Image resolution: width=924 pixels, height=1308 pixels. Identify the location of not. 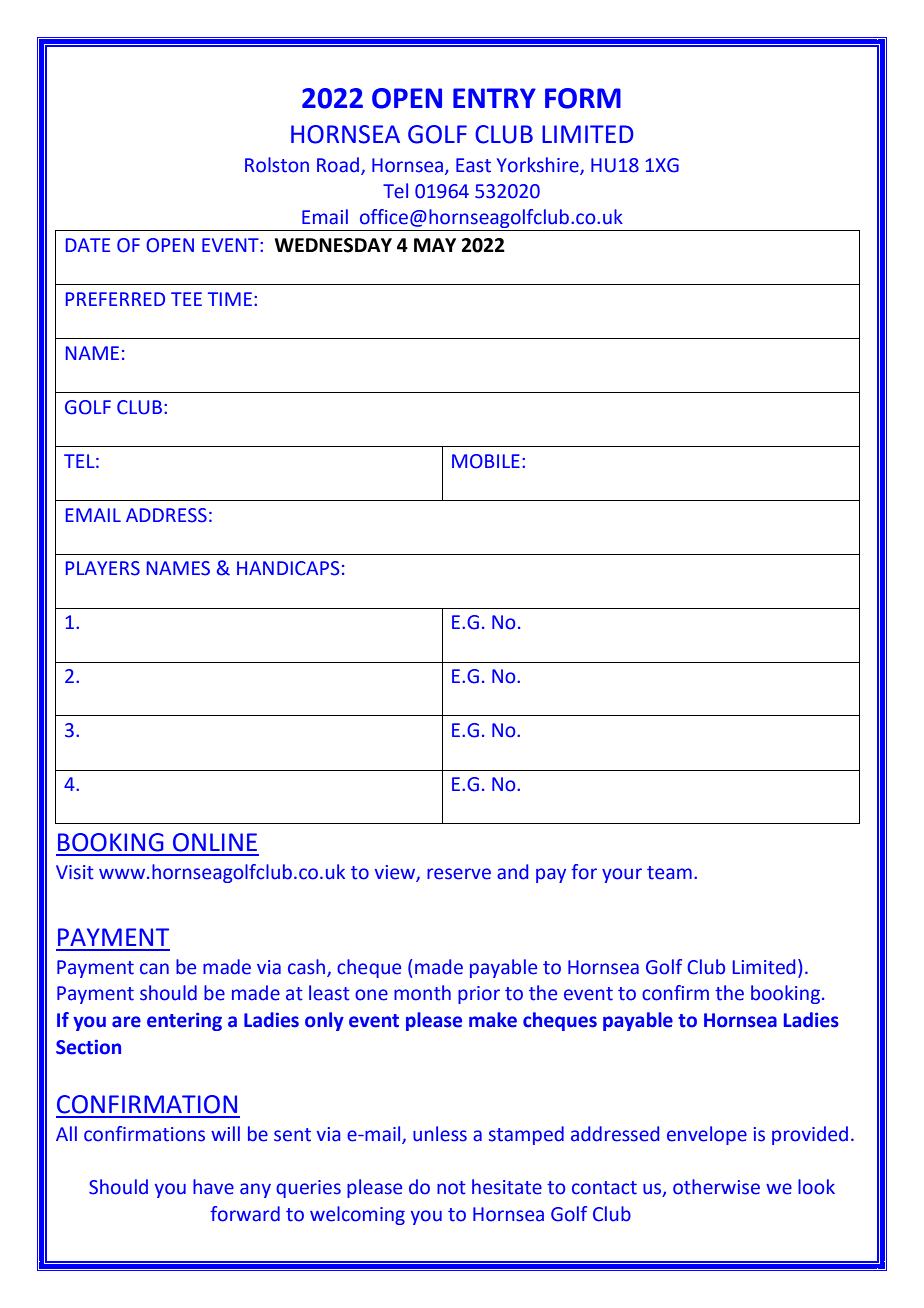
(451, 1188).
